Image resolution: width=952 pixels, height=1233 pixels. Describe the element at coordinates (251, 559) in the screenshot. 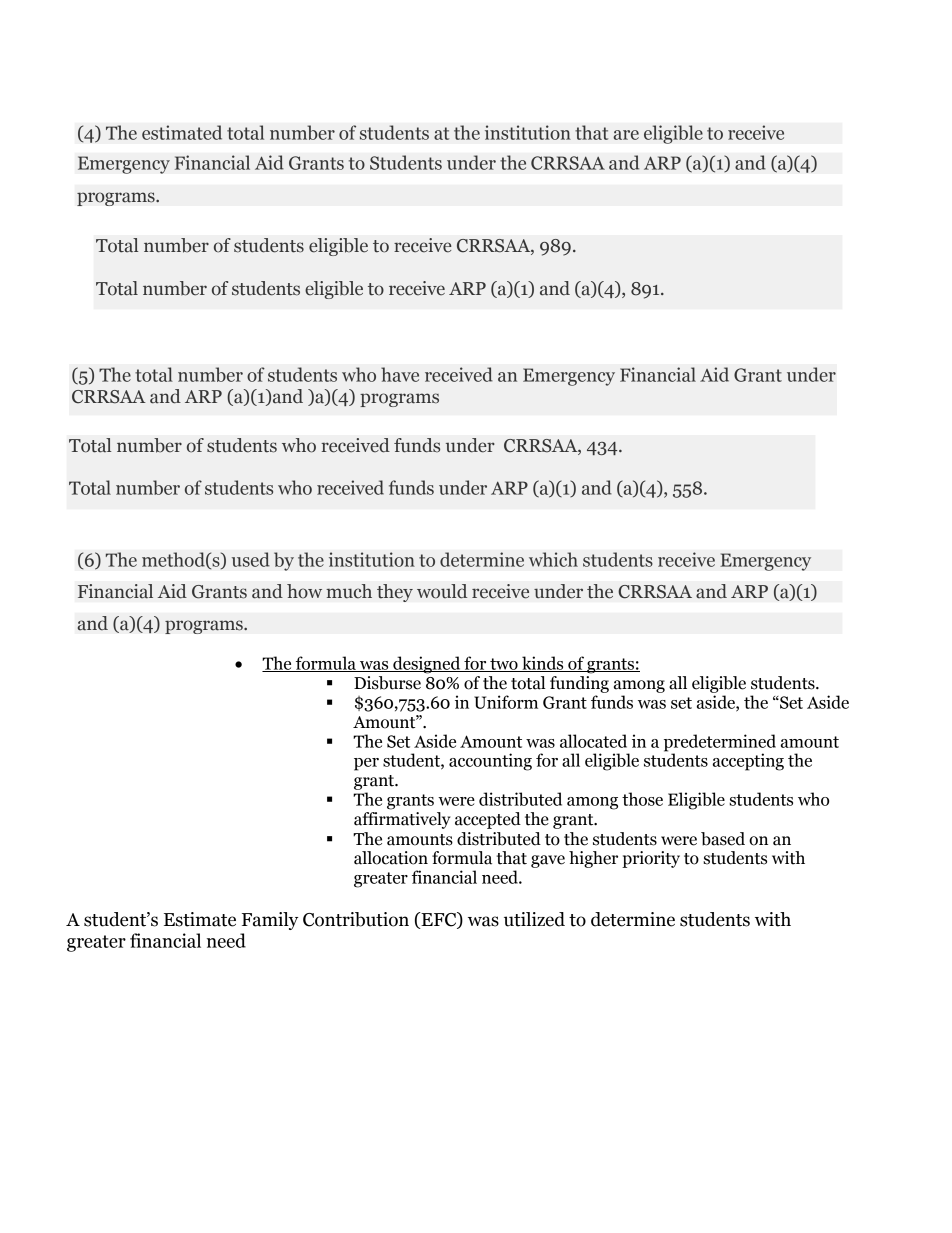

I see `used` at that location.
